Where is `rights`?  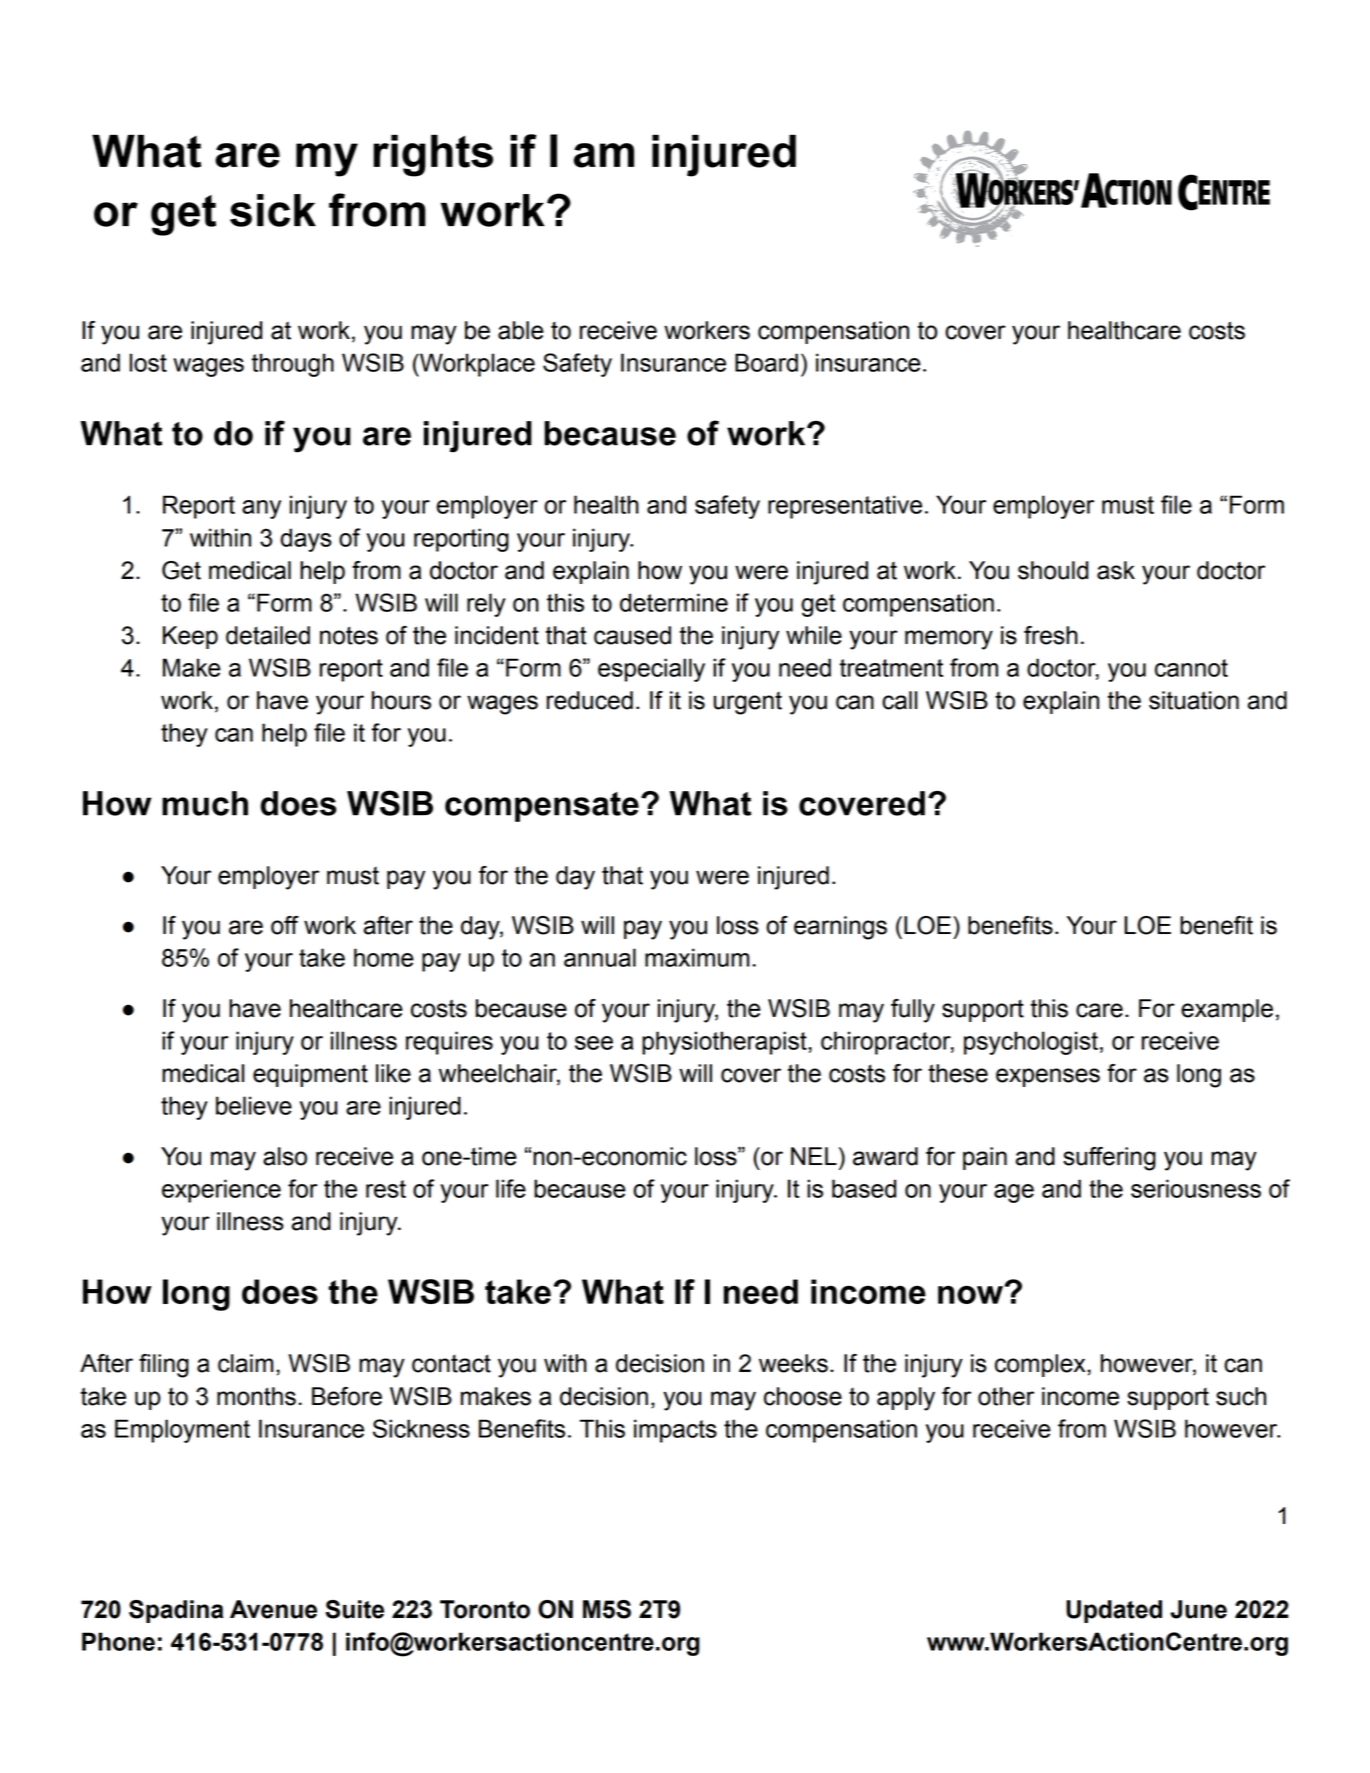
rights is located at coordinates (433, 155).
